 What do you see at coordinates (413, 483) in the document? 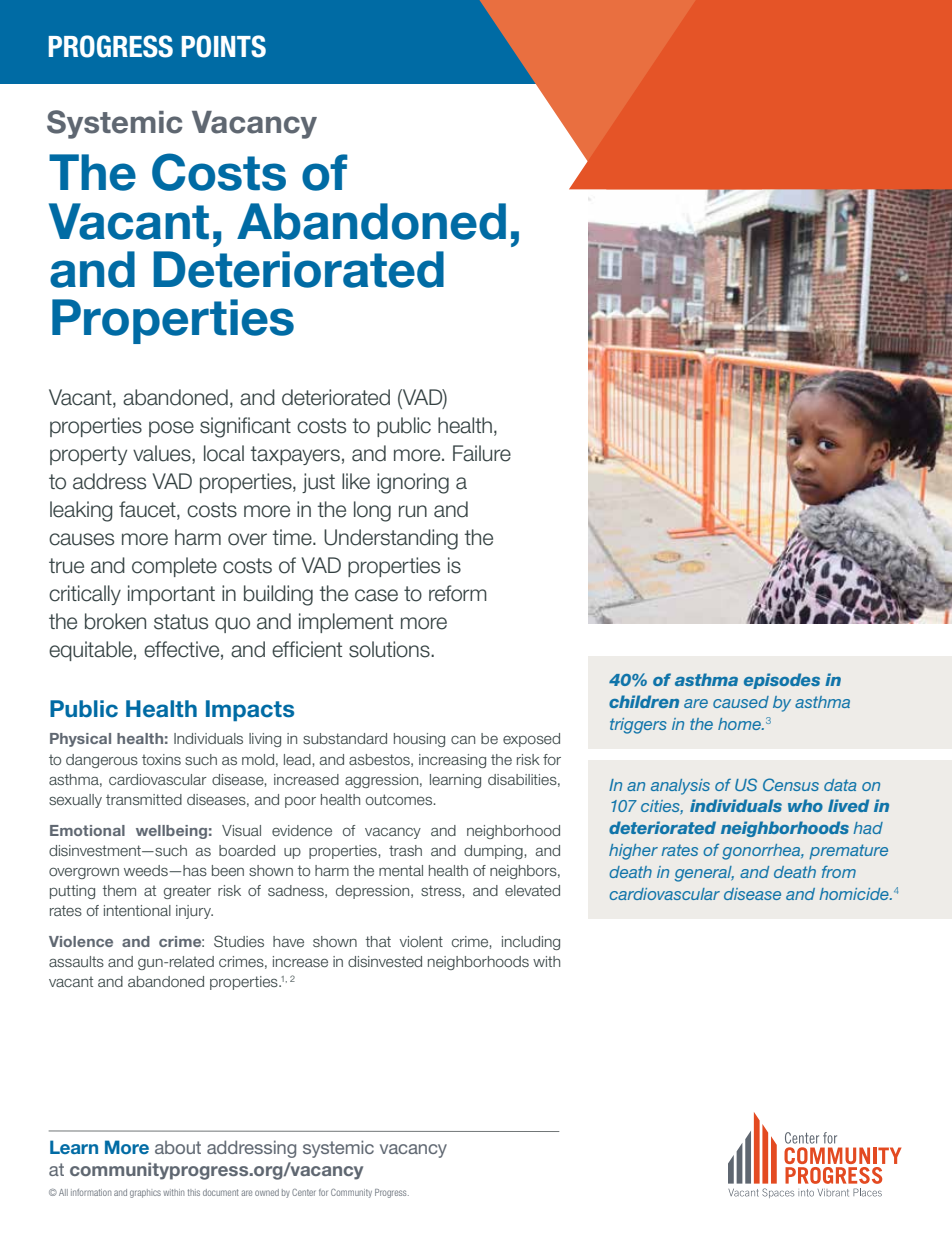
I see `ignoring` at bounding box center [413, 483].
